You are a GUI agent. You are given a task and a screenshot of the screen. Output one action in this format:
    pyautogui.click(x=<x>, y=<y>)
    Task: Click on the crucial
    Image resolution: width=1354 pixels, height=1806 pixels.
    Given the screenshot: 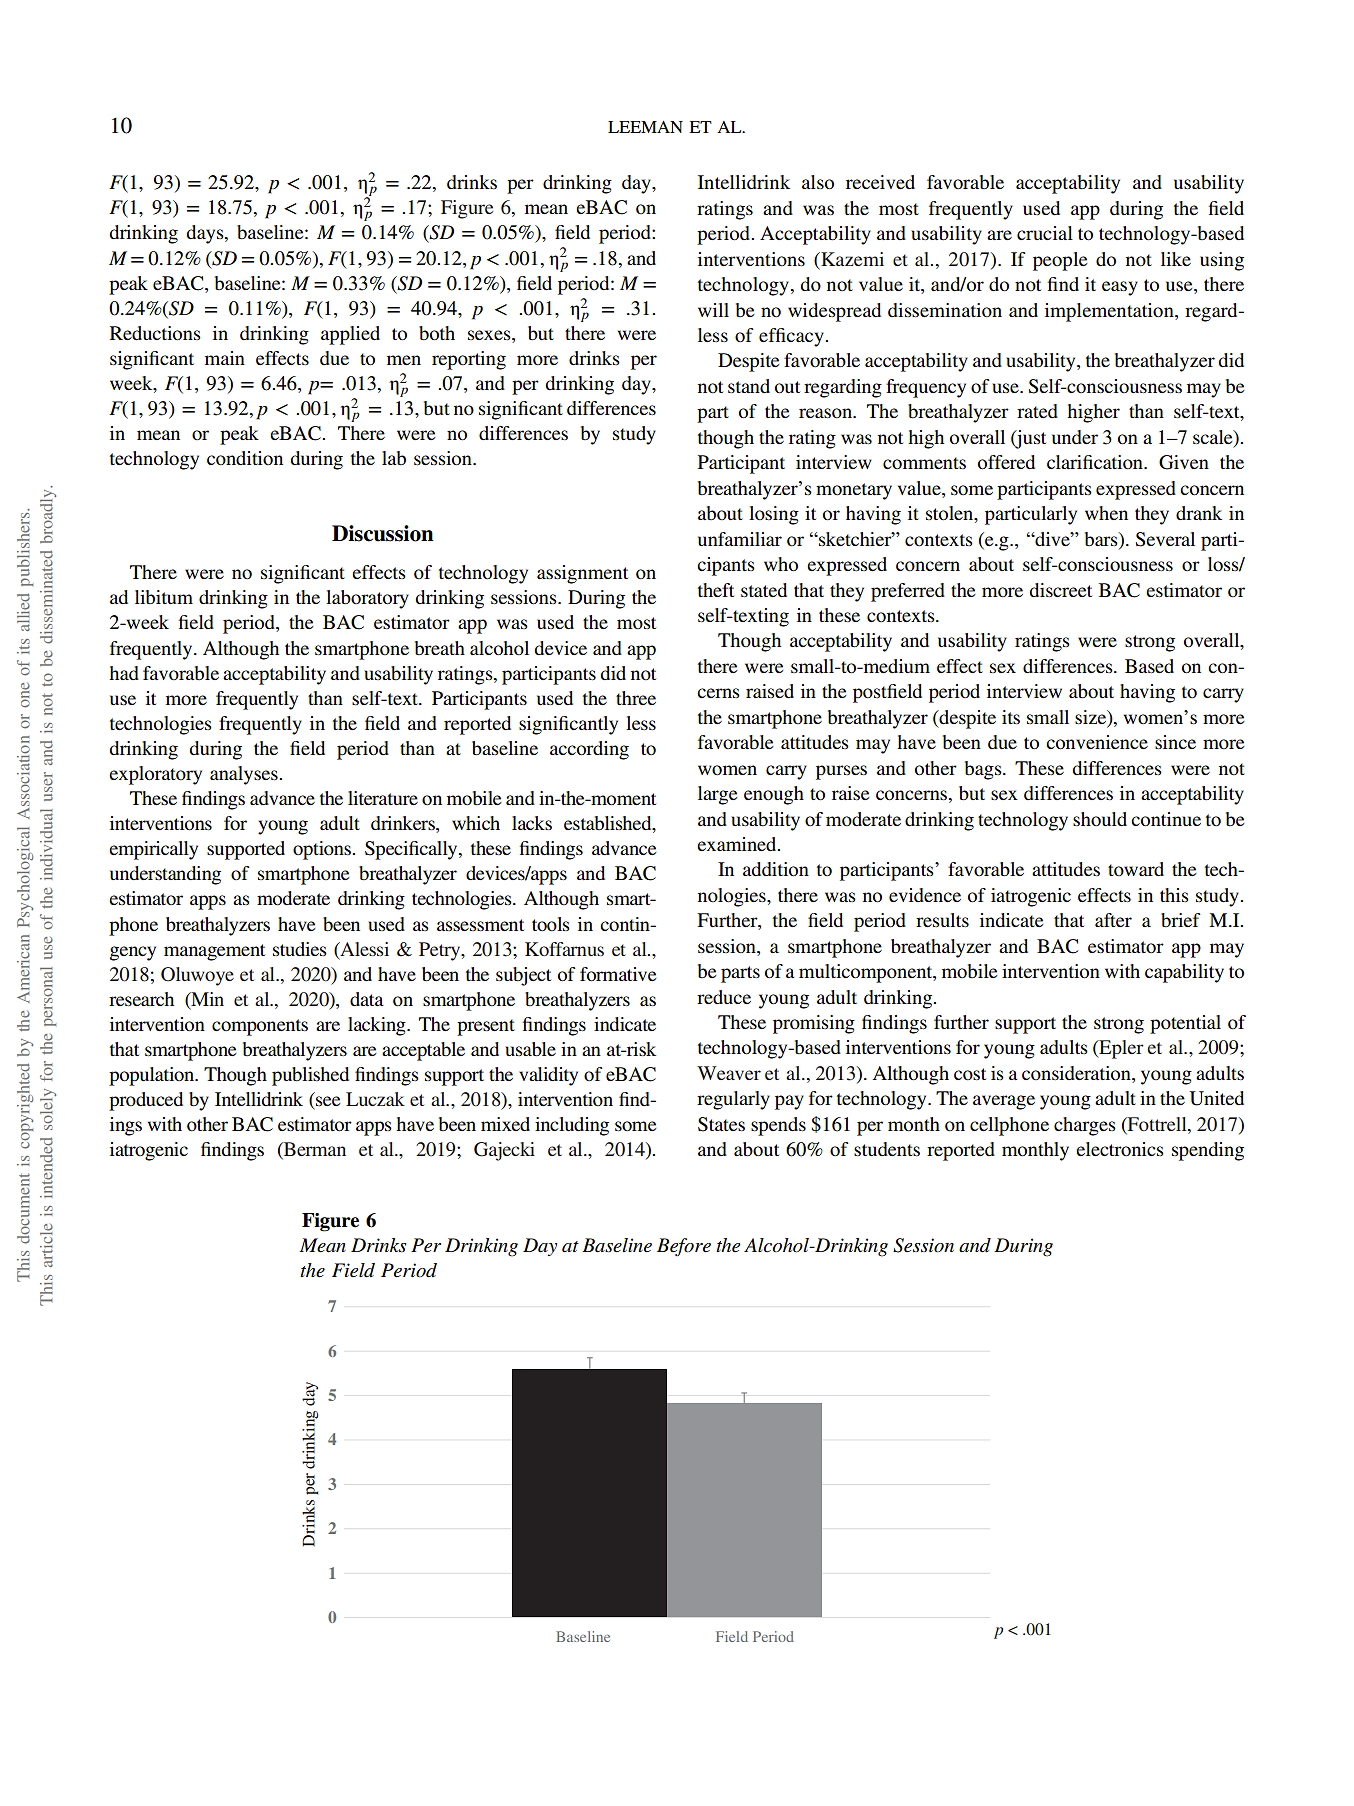 What is the action you would take?
    pyautogui.click(x=1045, y=233)
